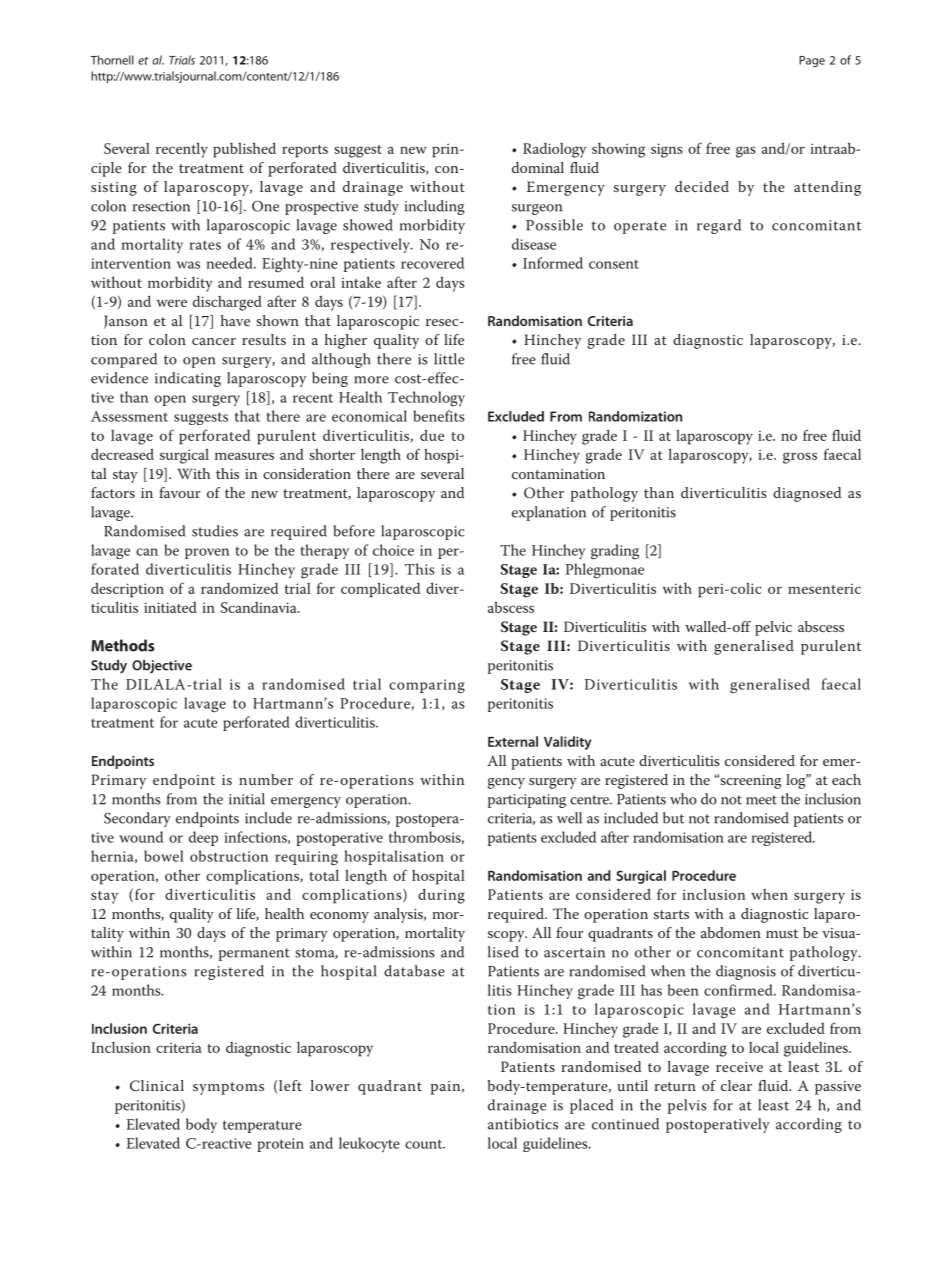  Describe the element at coordinates (812, 61) in the page. I see `Page` at that location.
